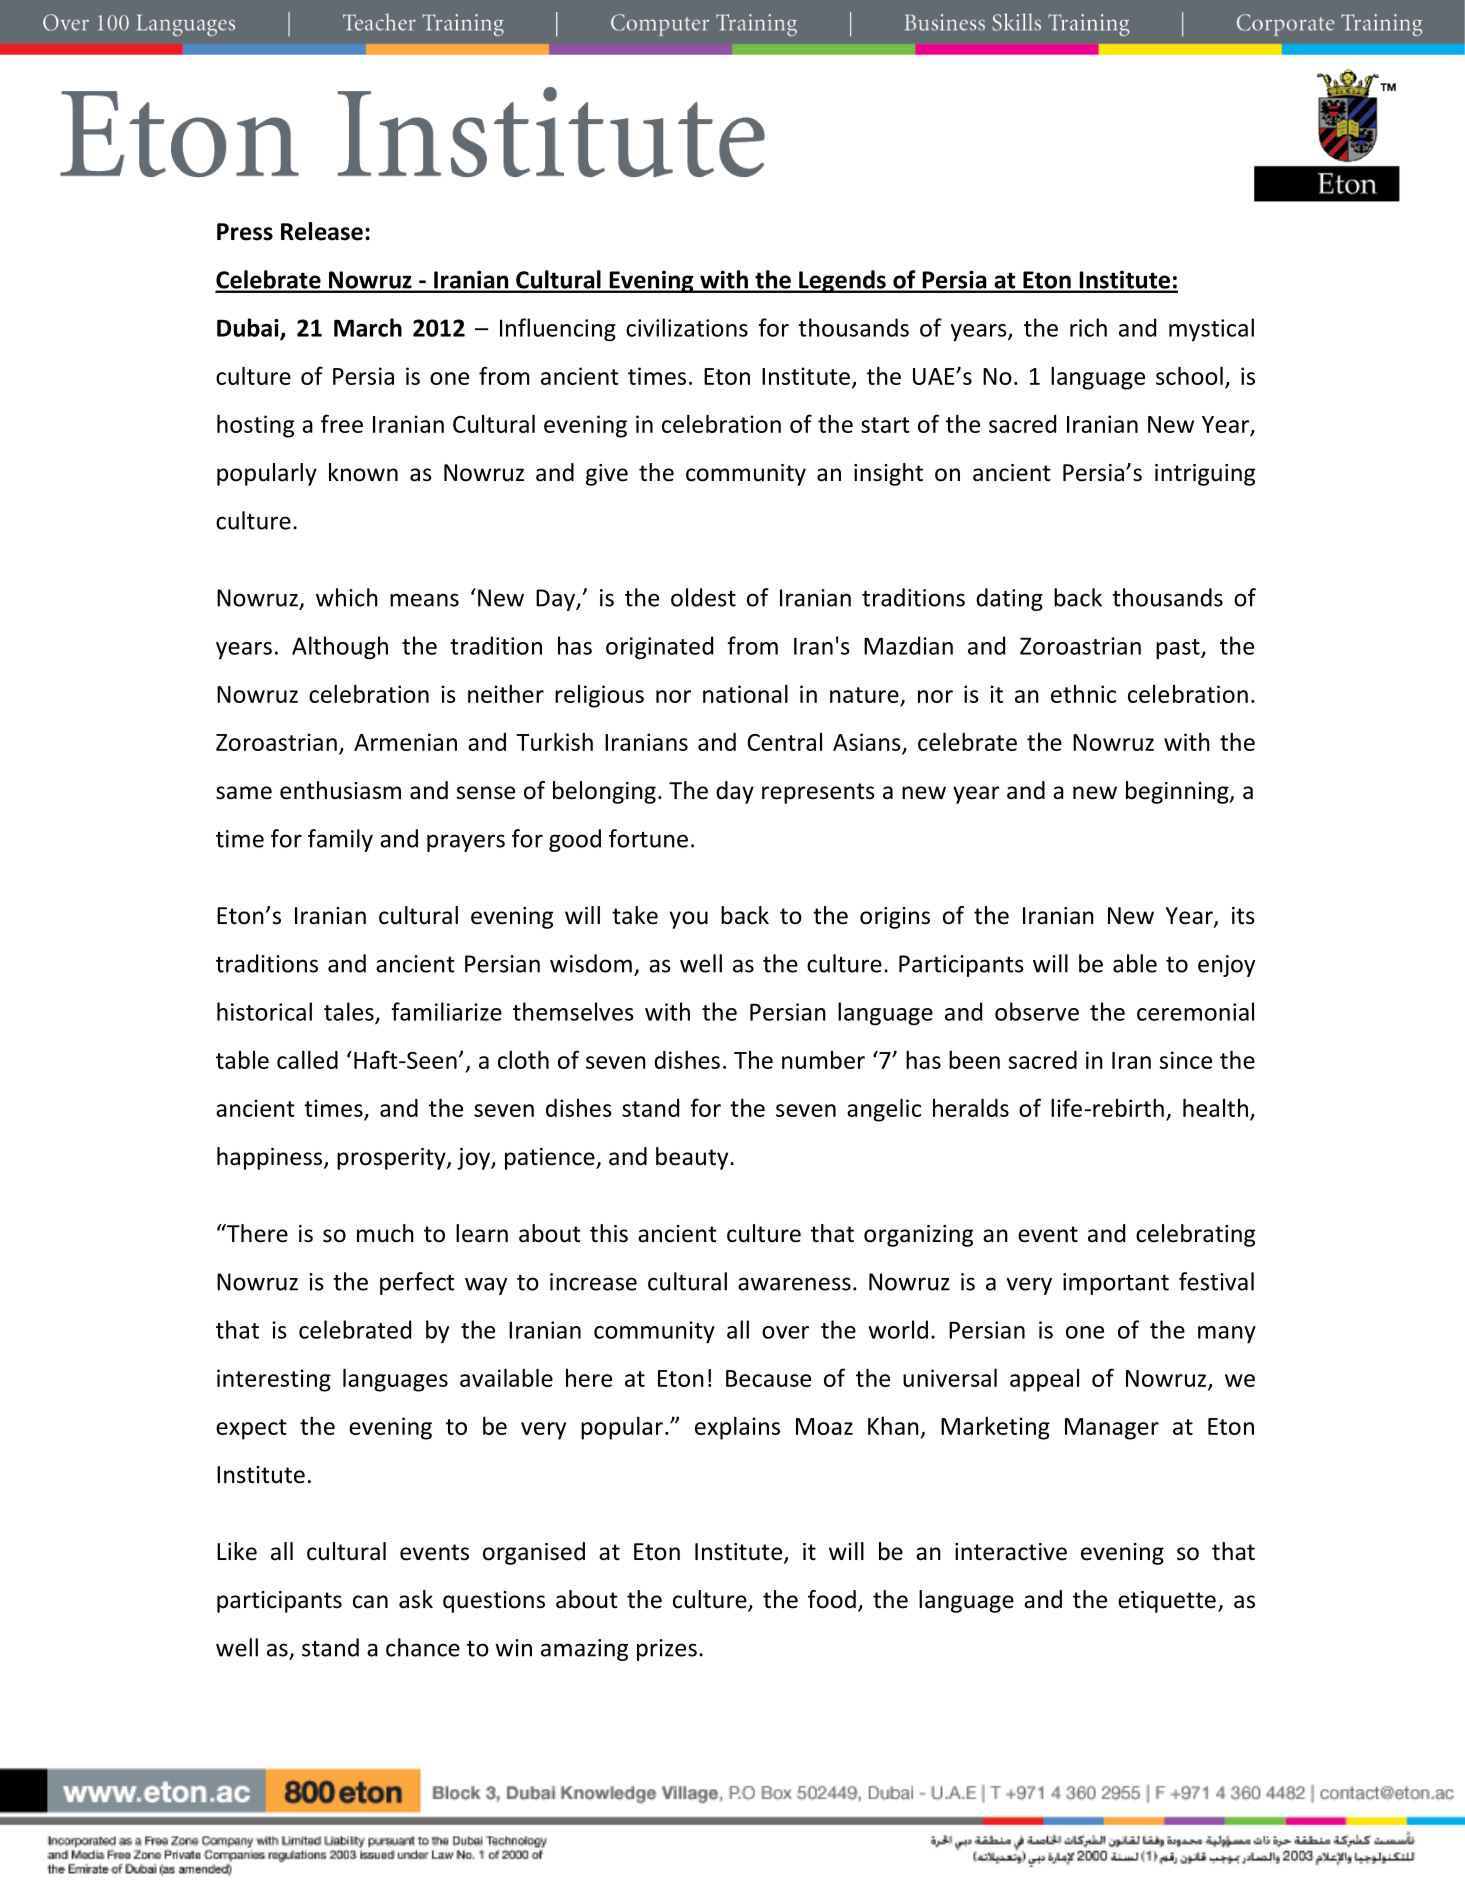  I want to click on rich, so click(1088, 327).
